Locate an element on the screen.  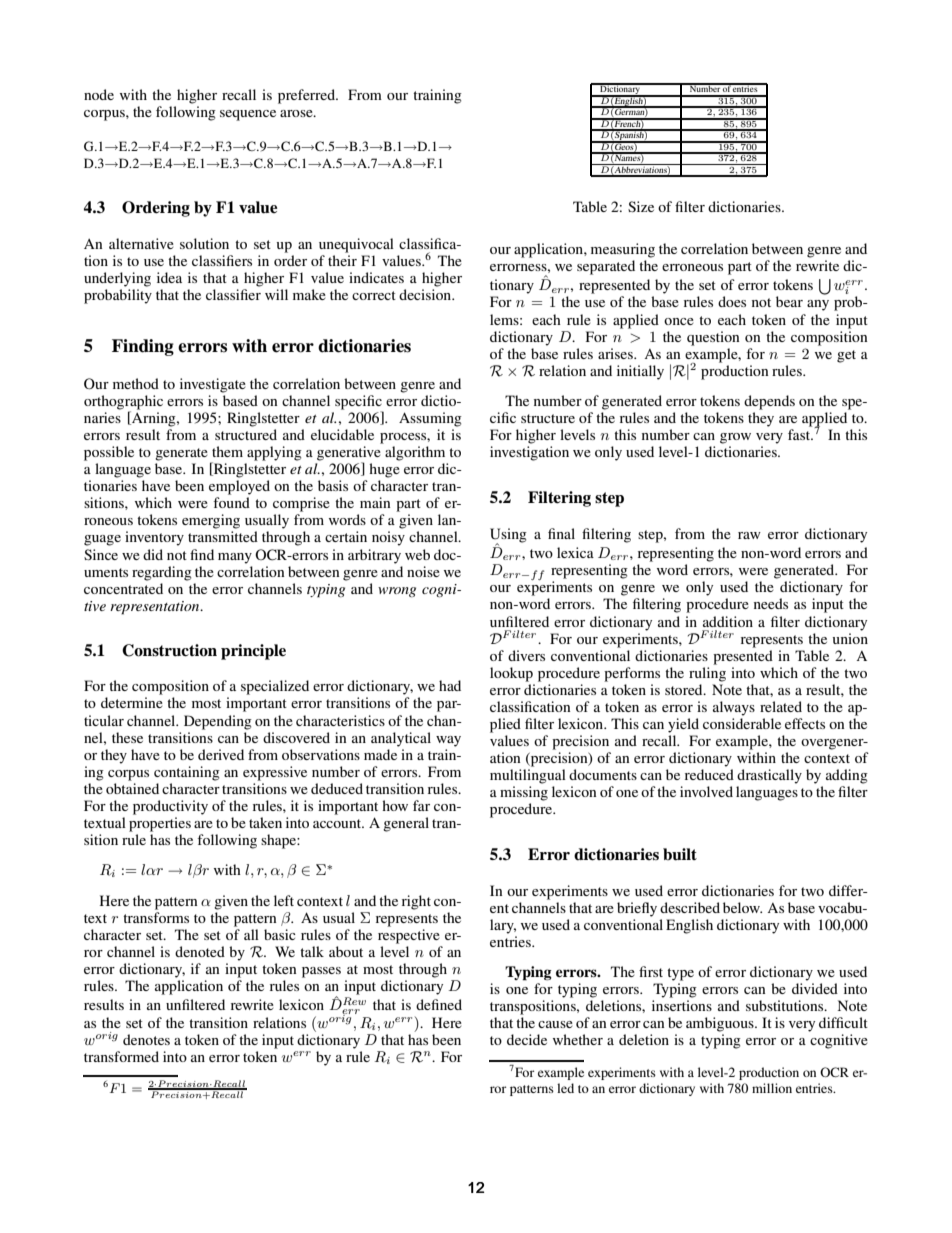
sequence is located at coordinates (248, 115).
